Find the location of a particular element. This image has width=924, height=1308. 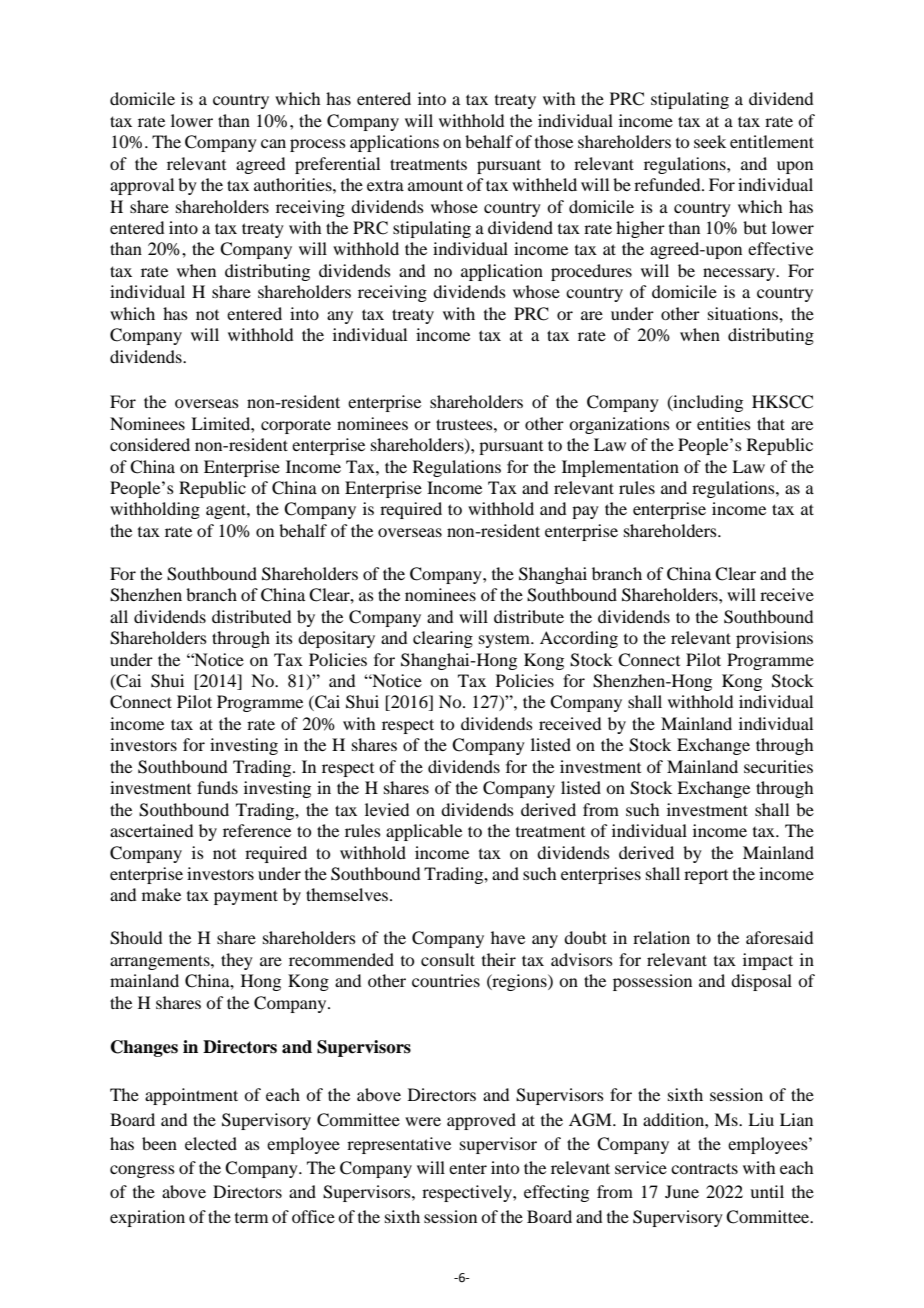

its is located at coordinates (284, 637).
